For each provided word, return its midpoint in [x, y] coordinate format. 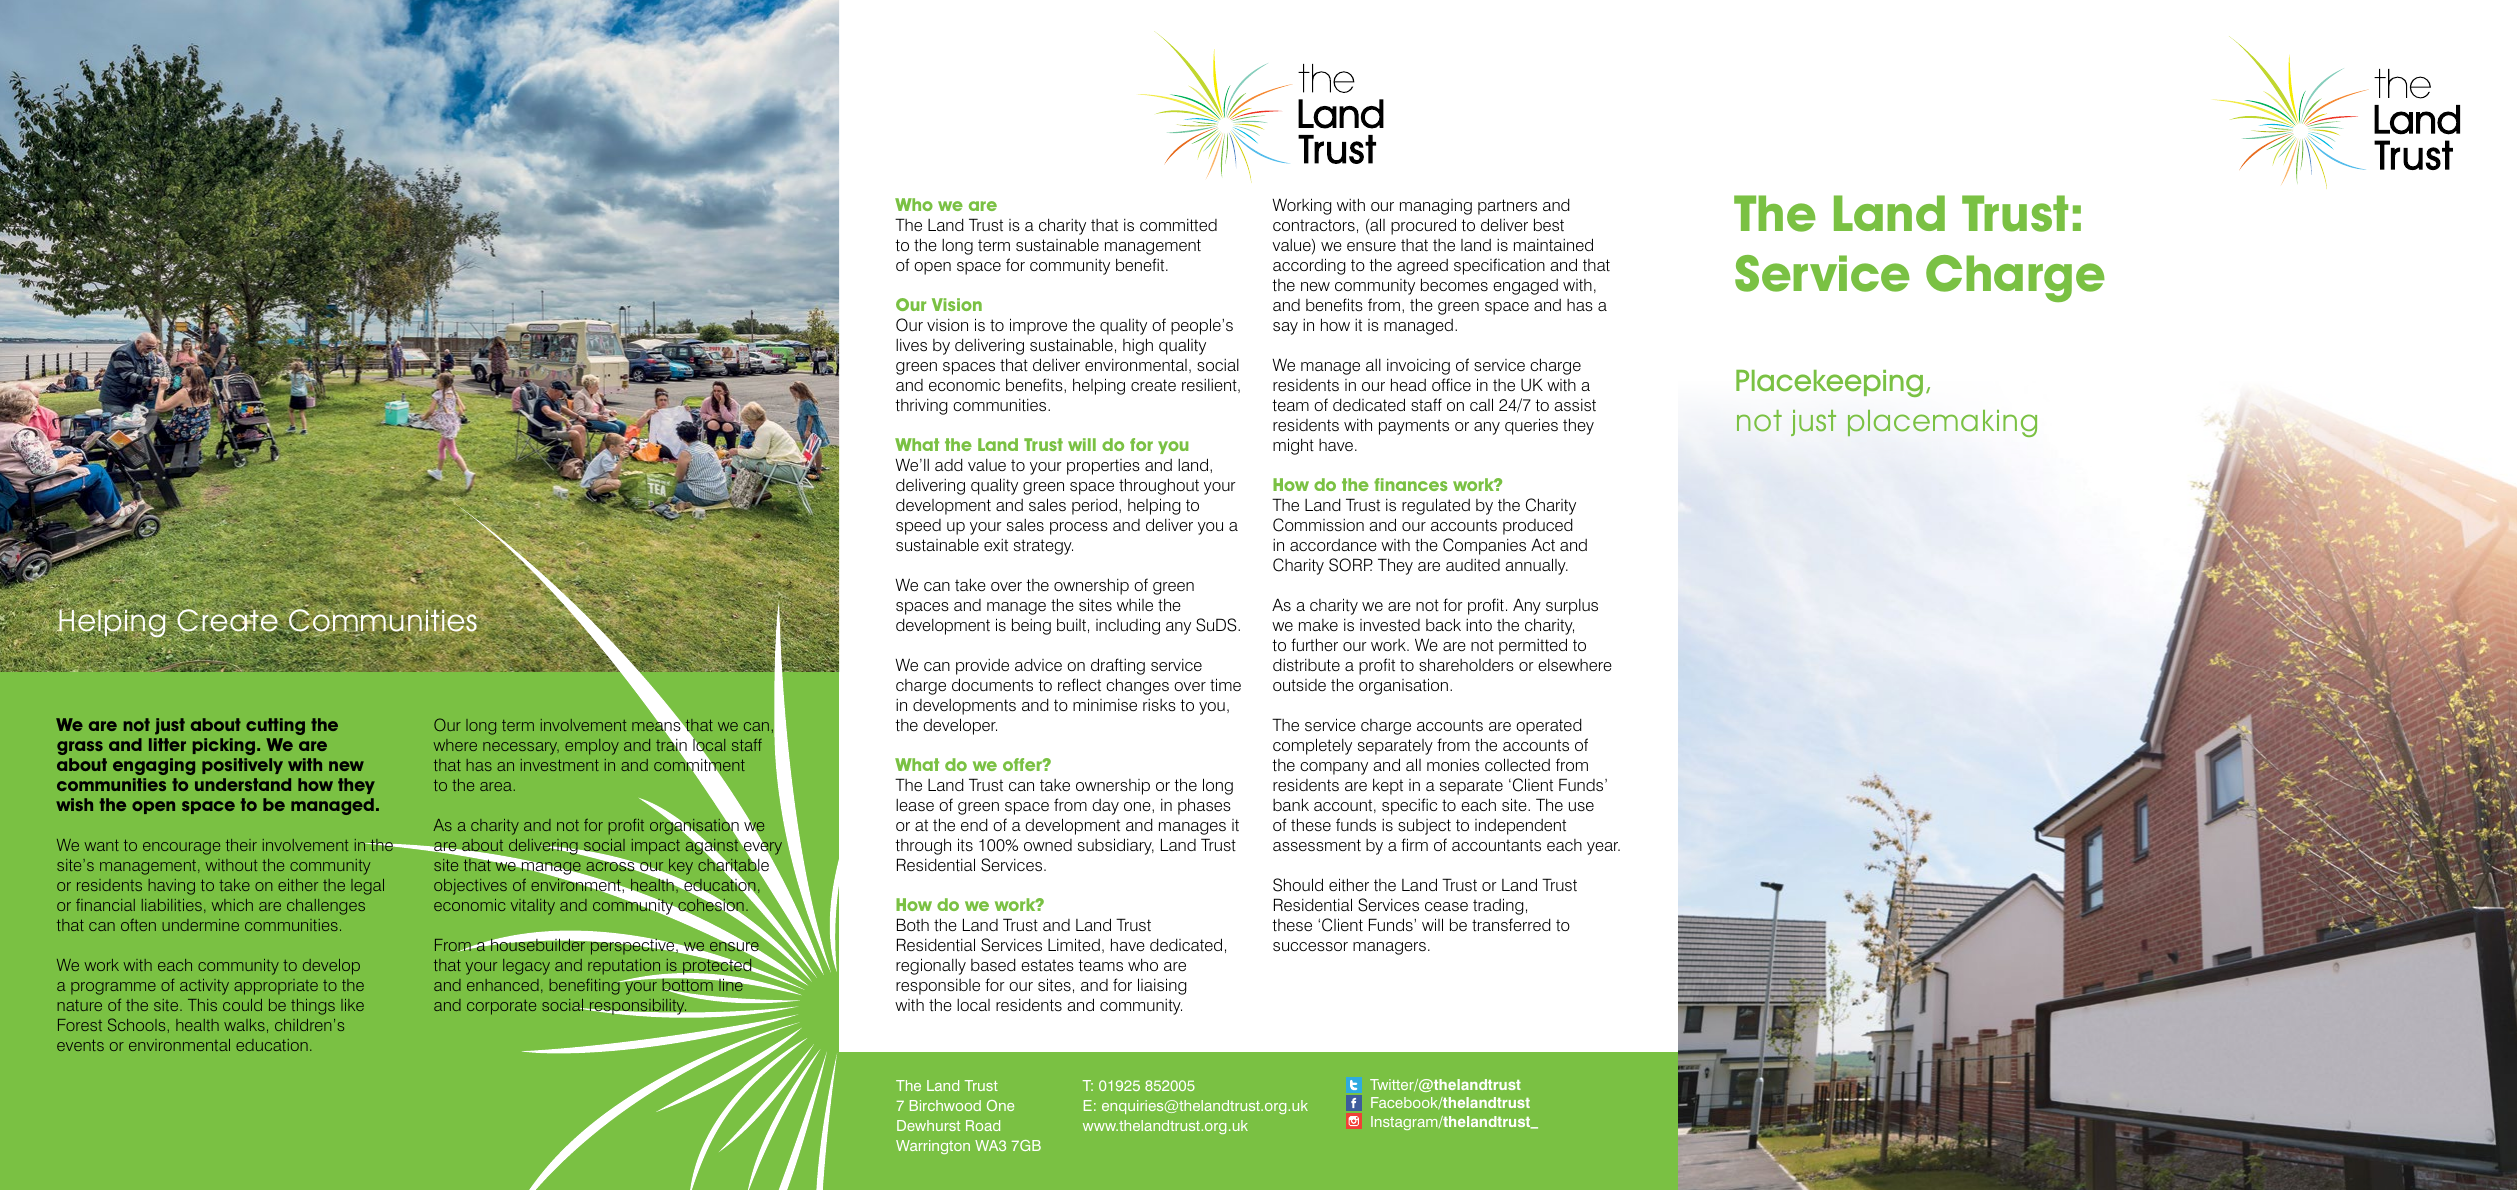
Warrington [933, 1147]
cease [1446, 907]
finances [1410, 484]
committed [1178, 225]
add [949, 465]
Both [913, 924]
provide [982, 667]
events [80, 1045]
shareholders [1466, 665]
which [232, 905]
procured [1423, 226]
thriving [921, 407]
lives [911, 345]
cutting [275, 726]
